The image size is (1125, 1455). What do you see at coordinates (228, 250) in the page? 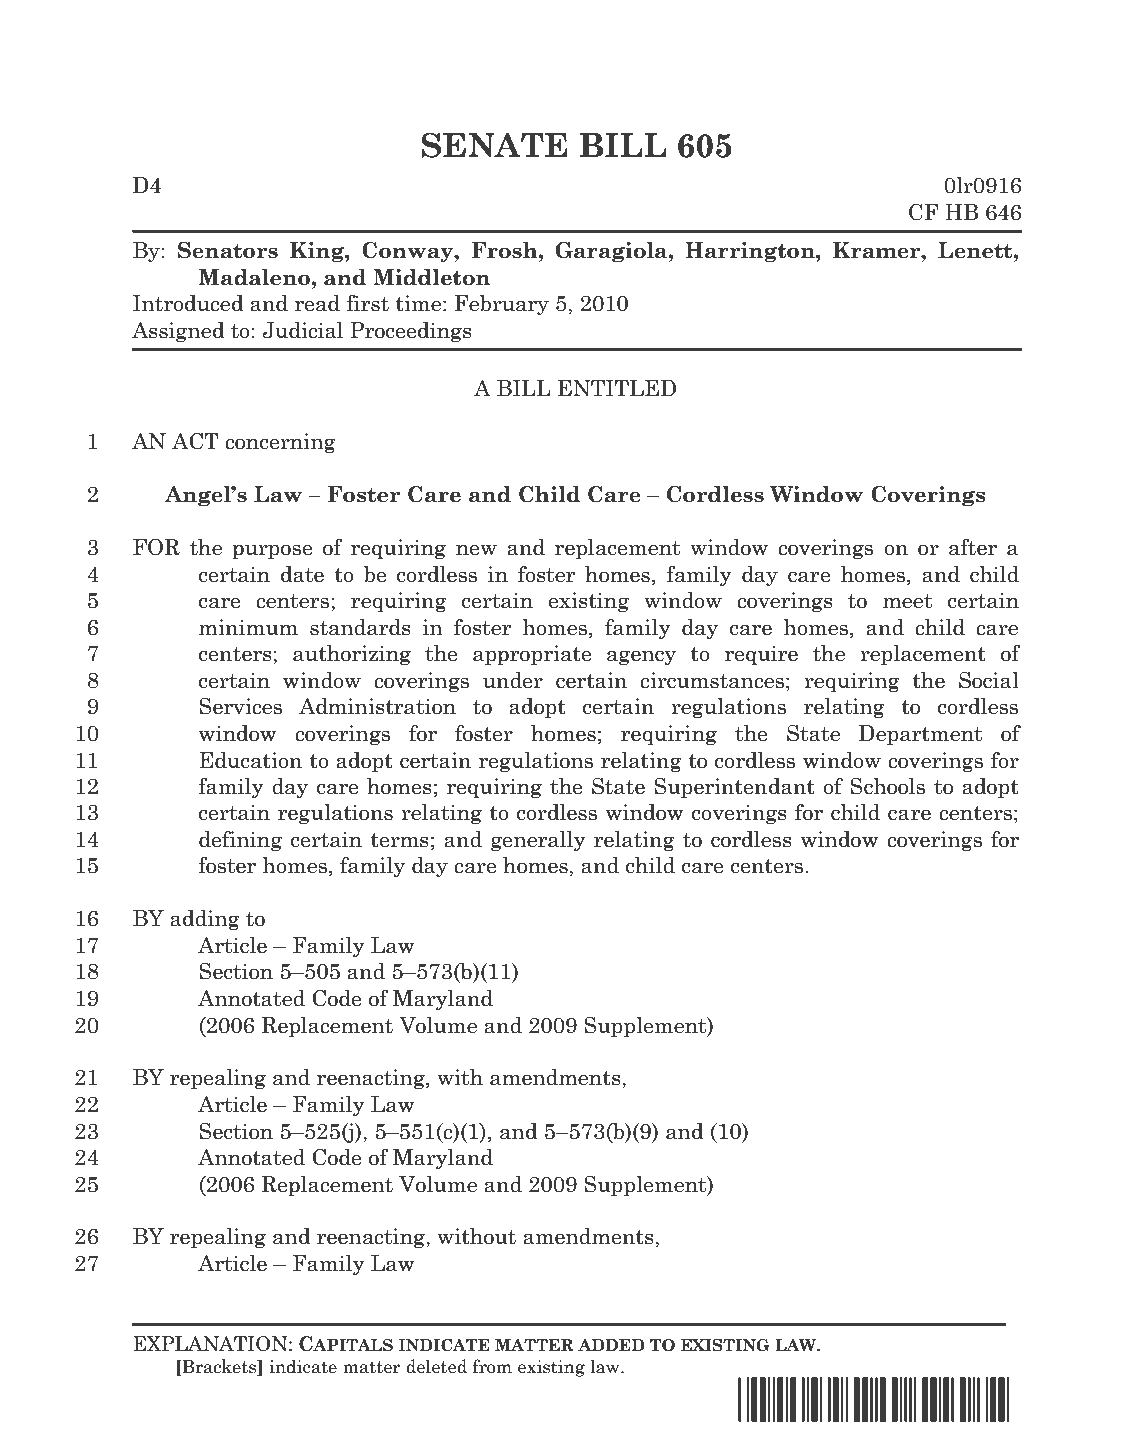
I see `Senators` at bounding box center [228, 250].
